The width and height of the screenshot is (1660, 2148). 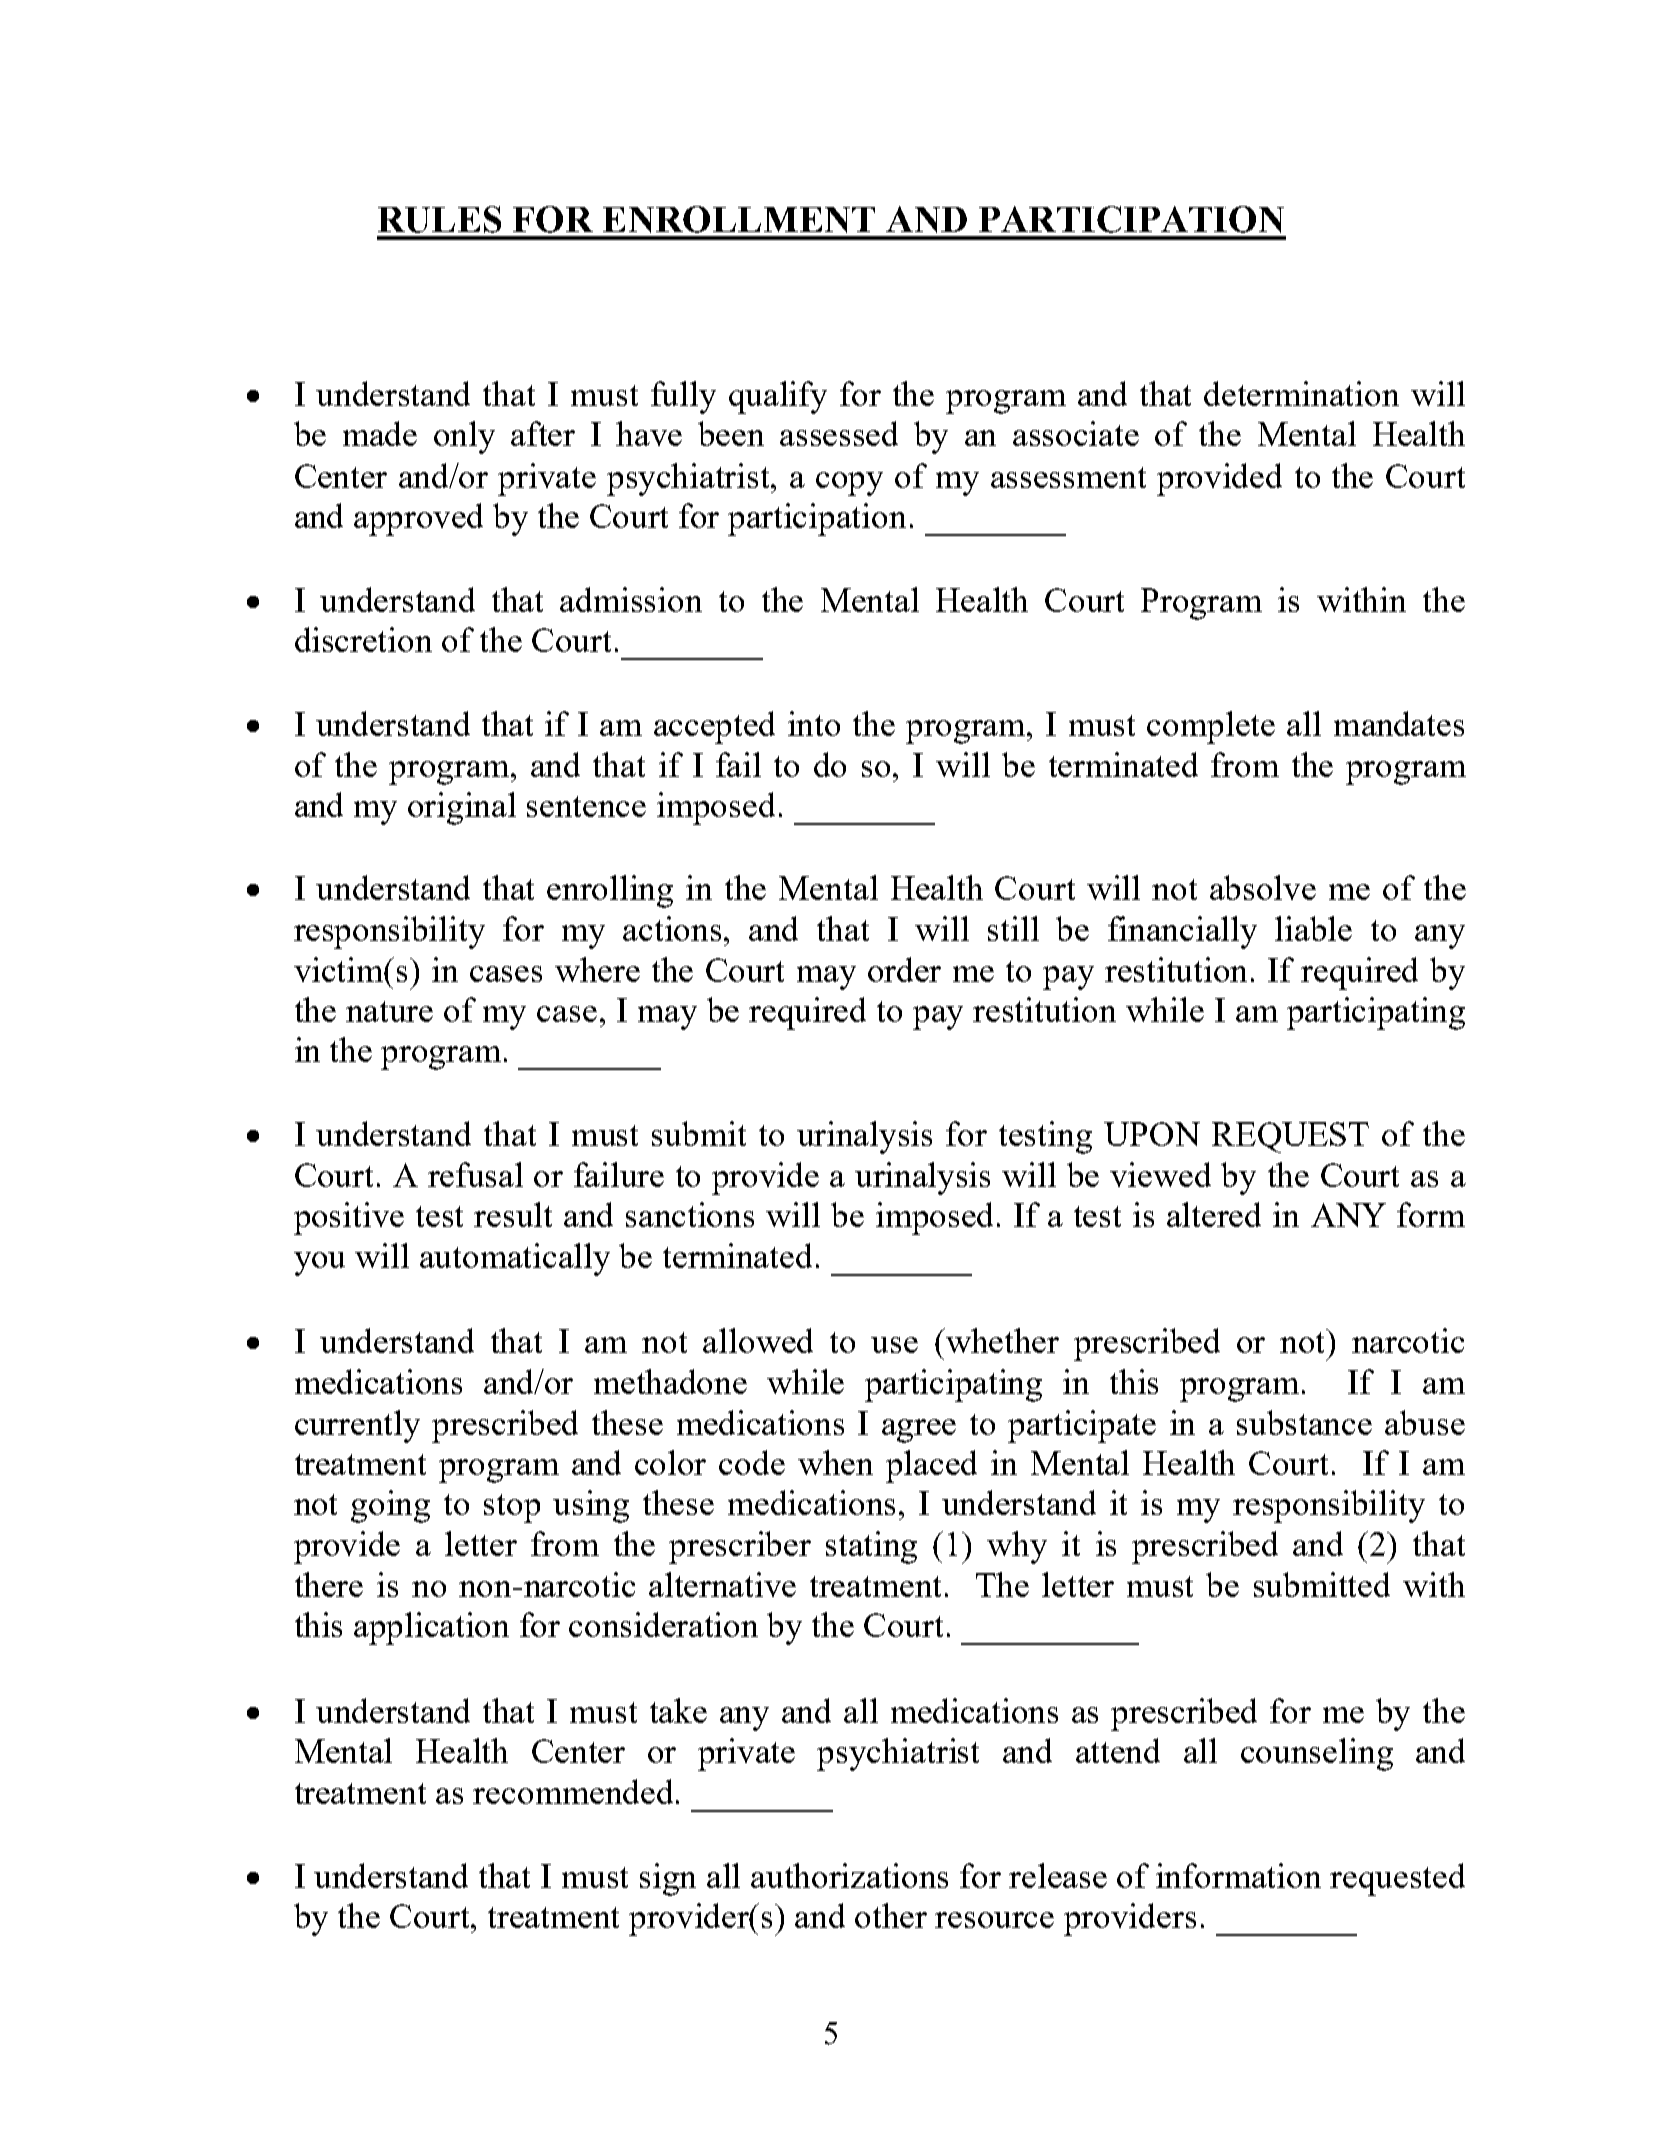 What do you see at coordinates (758, 1340) in the screenshot?
I see `allowed` at bounding box center [758, 1340].
